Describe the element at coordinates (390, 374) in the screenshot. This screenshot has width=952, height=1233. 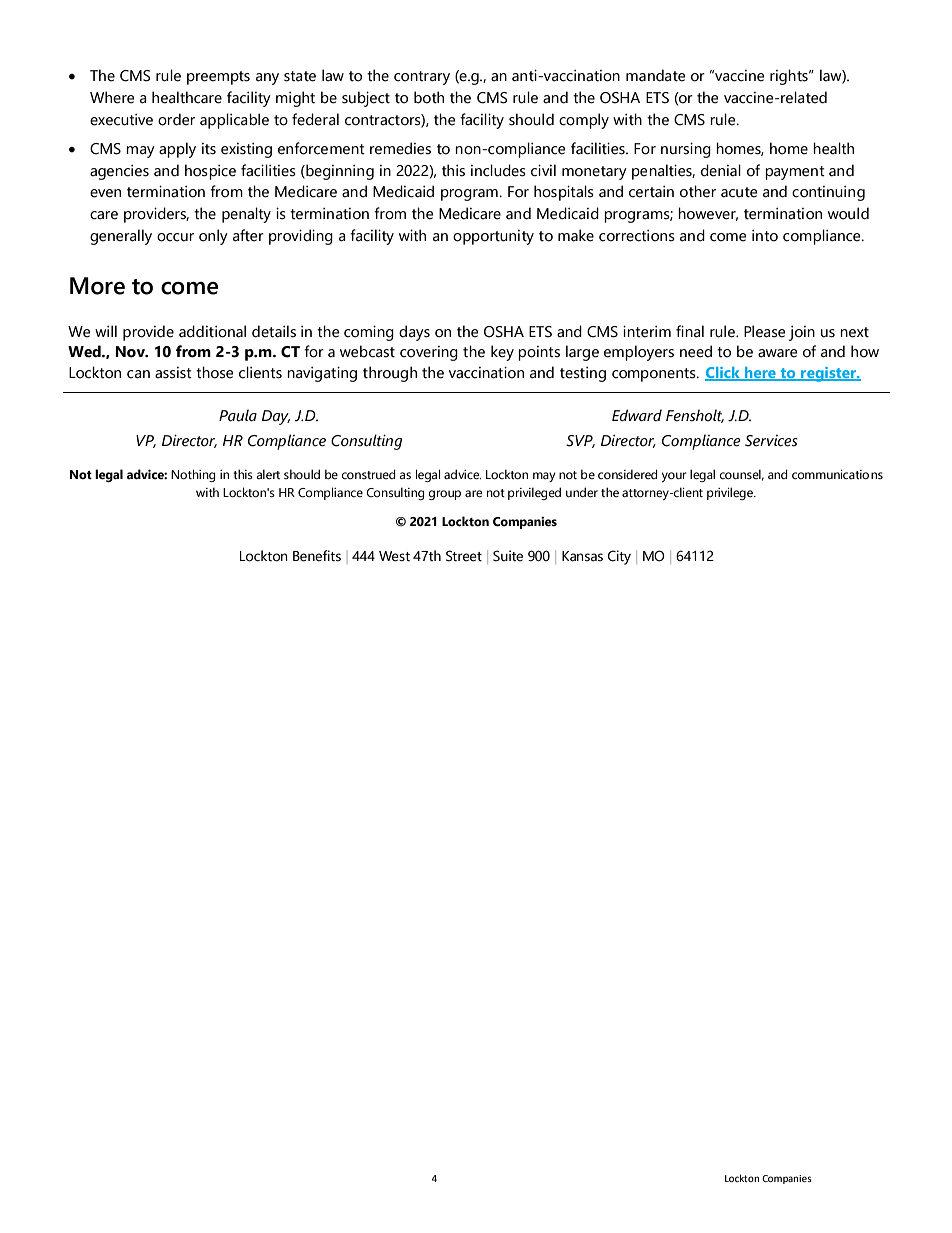
I see `through` at that location.
